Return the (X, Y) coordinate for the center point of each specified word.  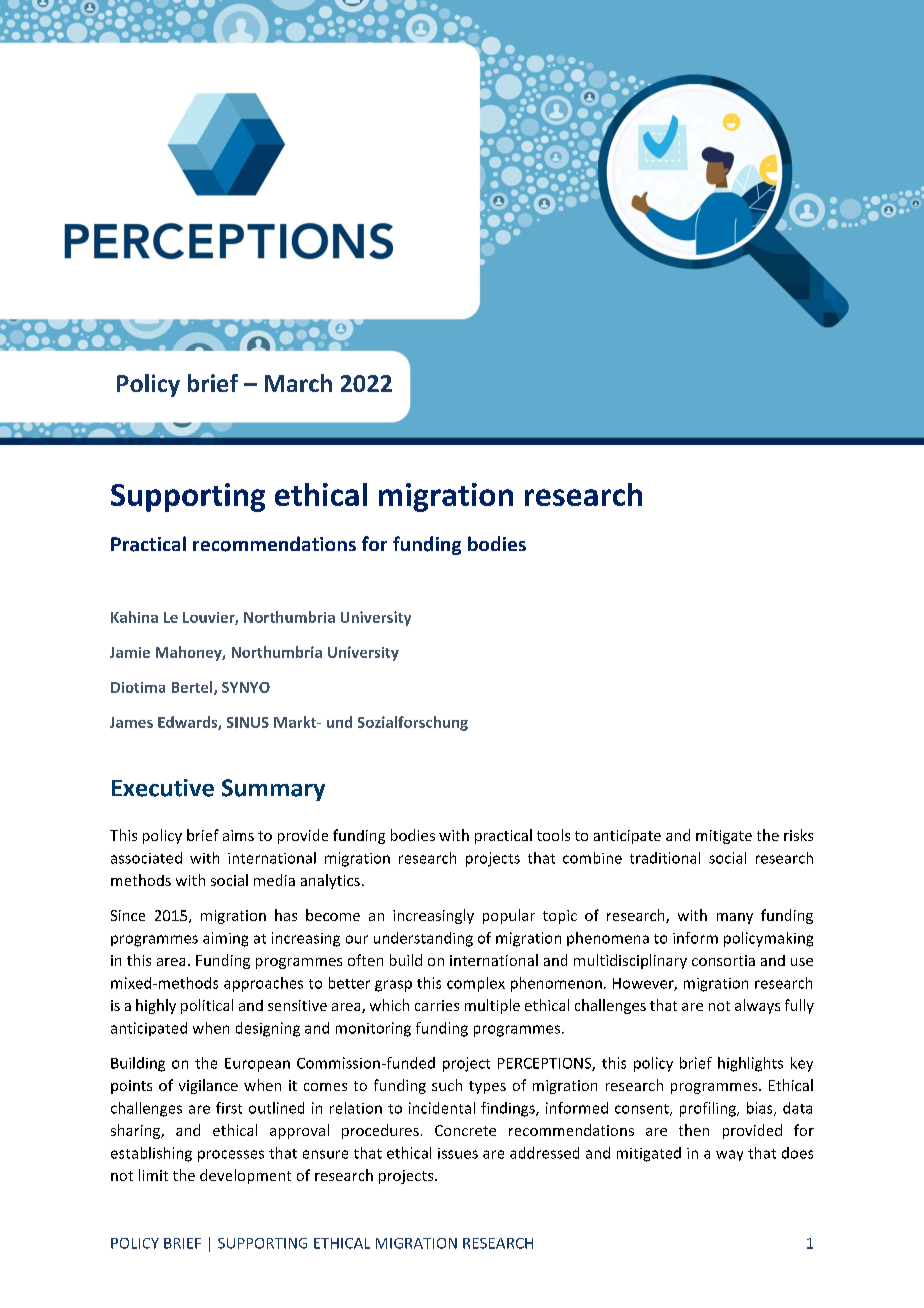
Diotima (138, 687)
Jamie (130, 652)
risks (798, 835)
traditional (665, 858)
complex (476, 984)
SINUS (248, 722)
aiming (225, 939)
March (298, 383)
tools (553, 835)
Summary (273, 790)
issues (458, 1153)
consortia (723, 960)
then (694, 1130)
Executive (163, 788)
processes (231, 1156)
